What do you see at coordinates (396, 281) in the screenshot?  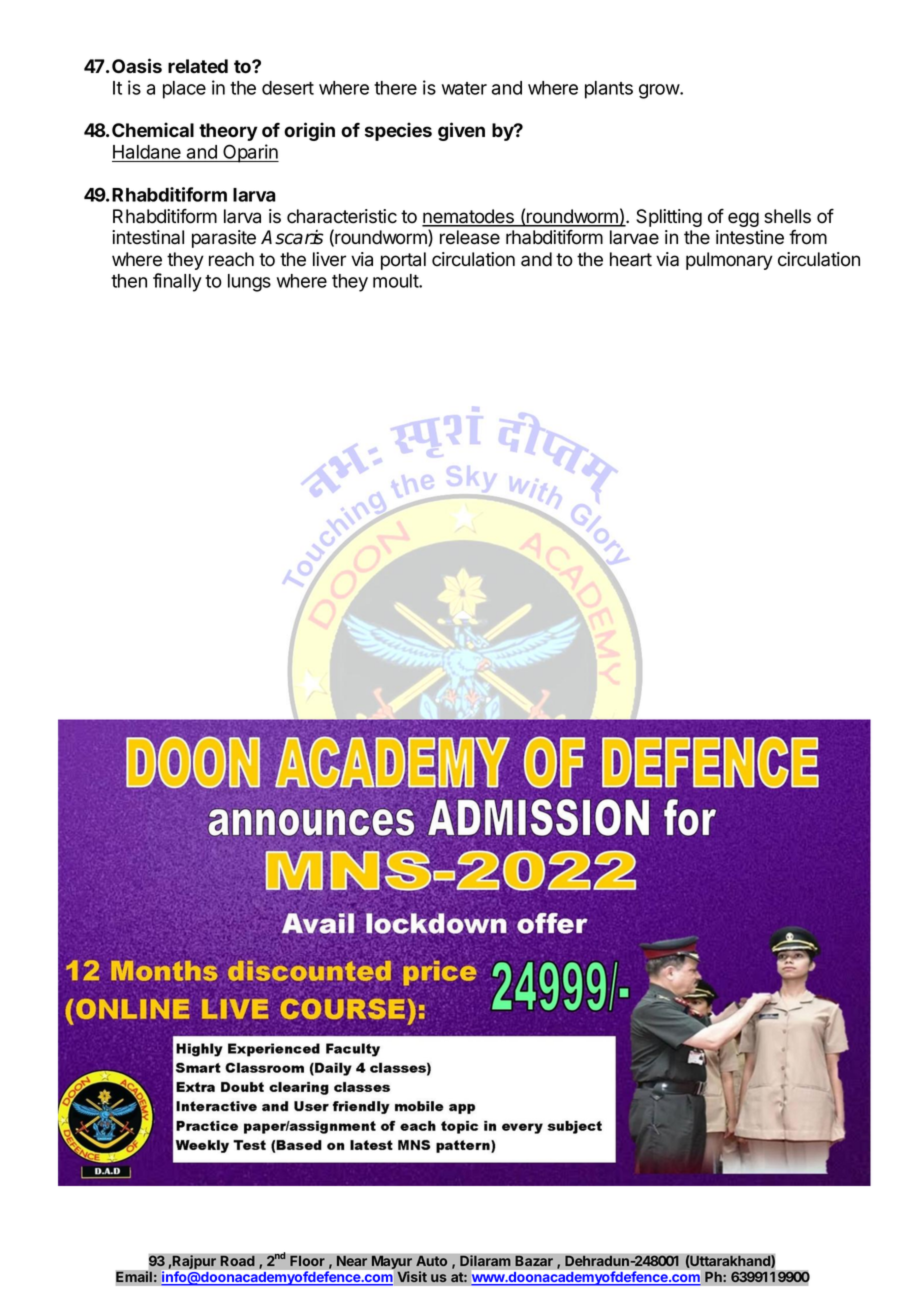 I see `moult` at bounding box center [396, 281].
